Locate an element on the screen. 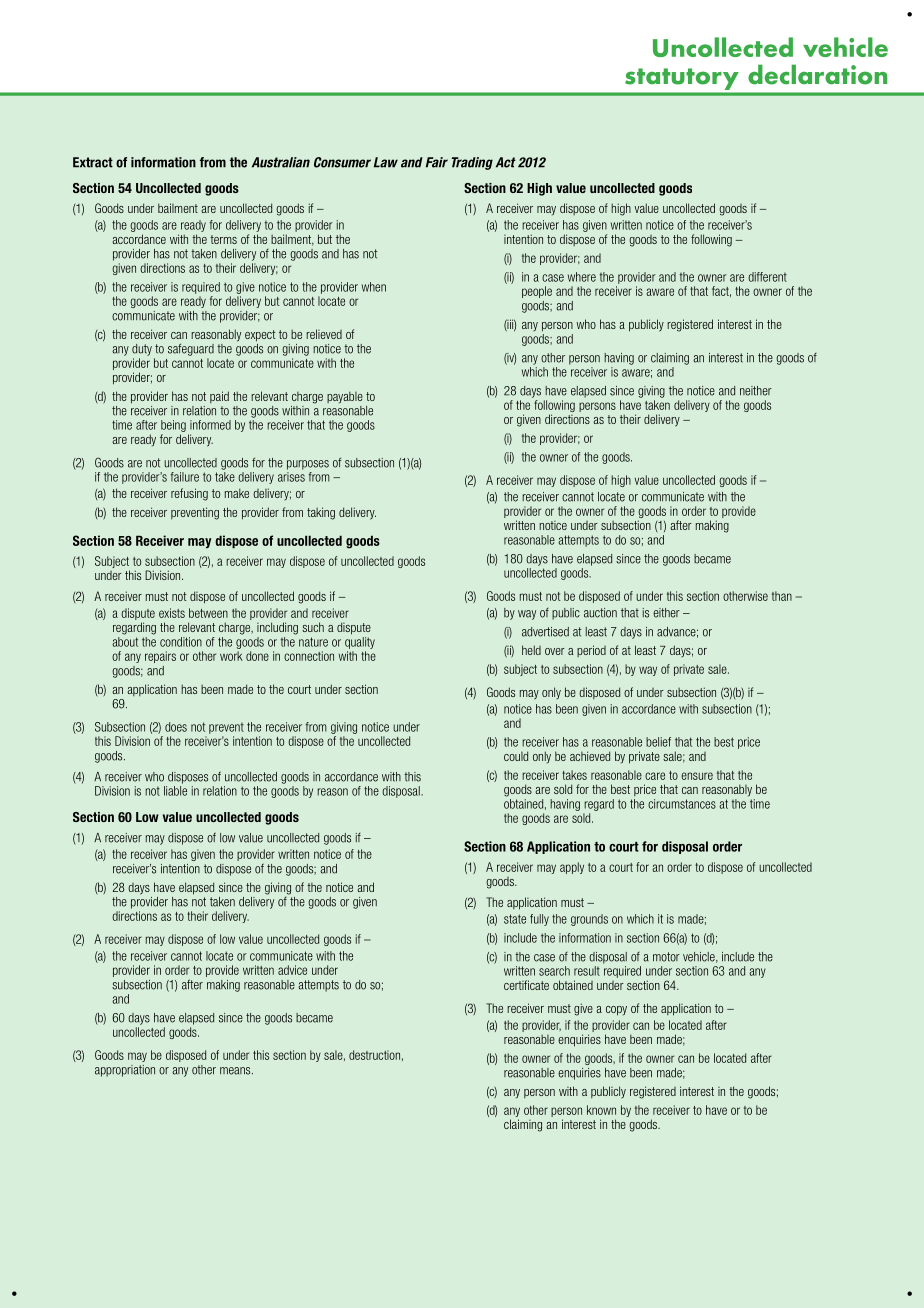  statutory is located at coordinates (681, 79).
